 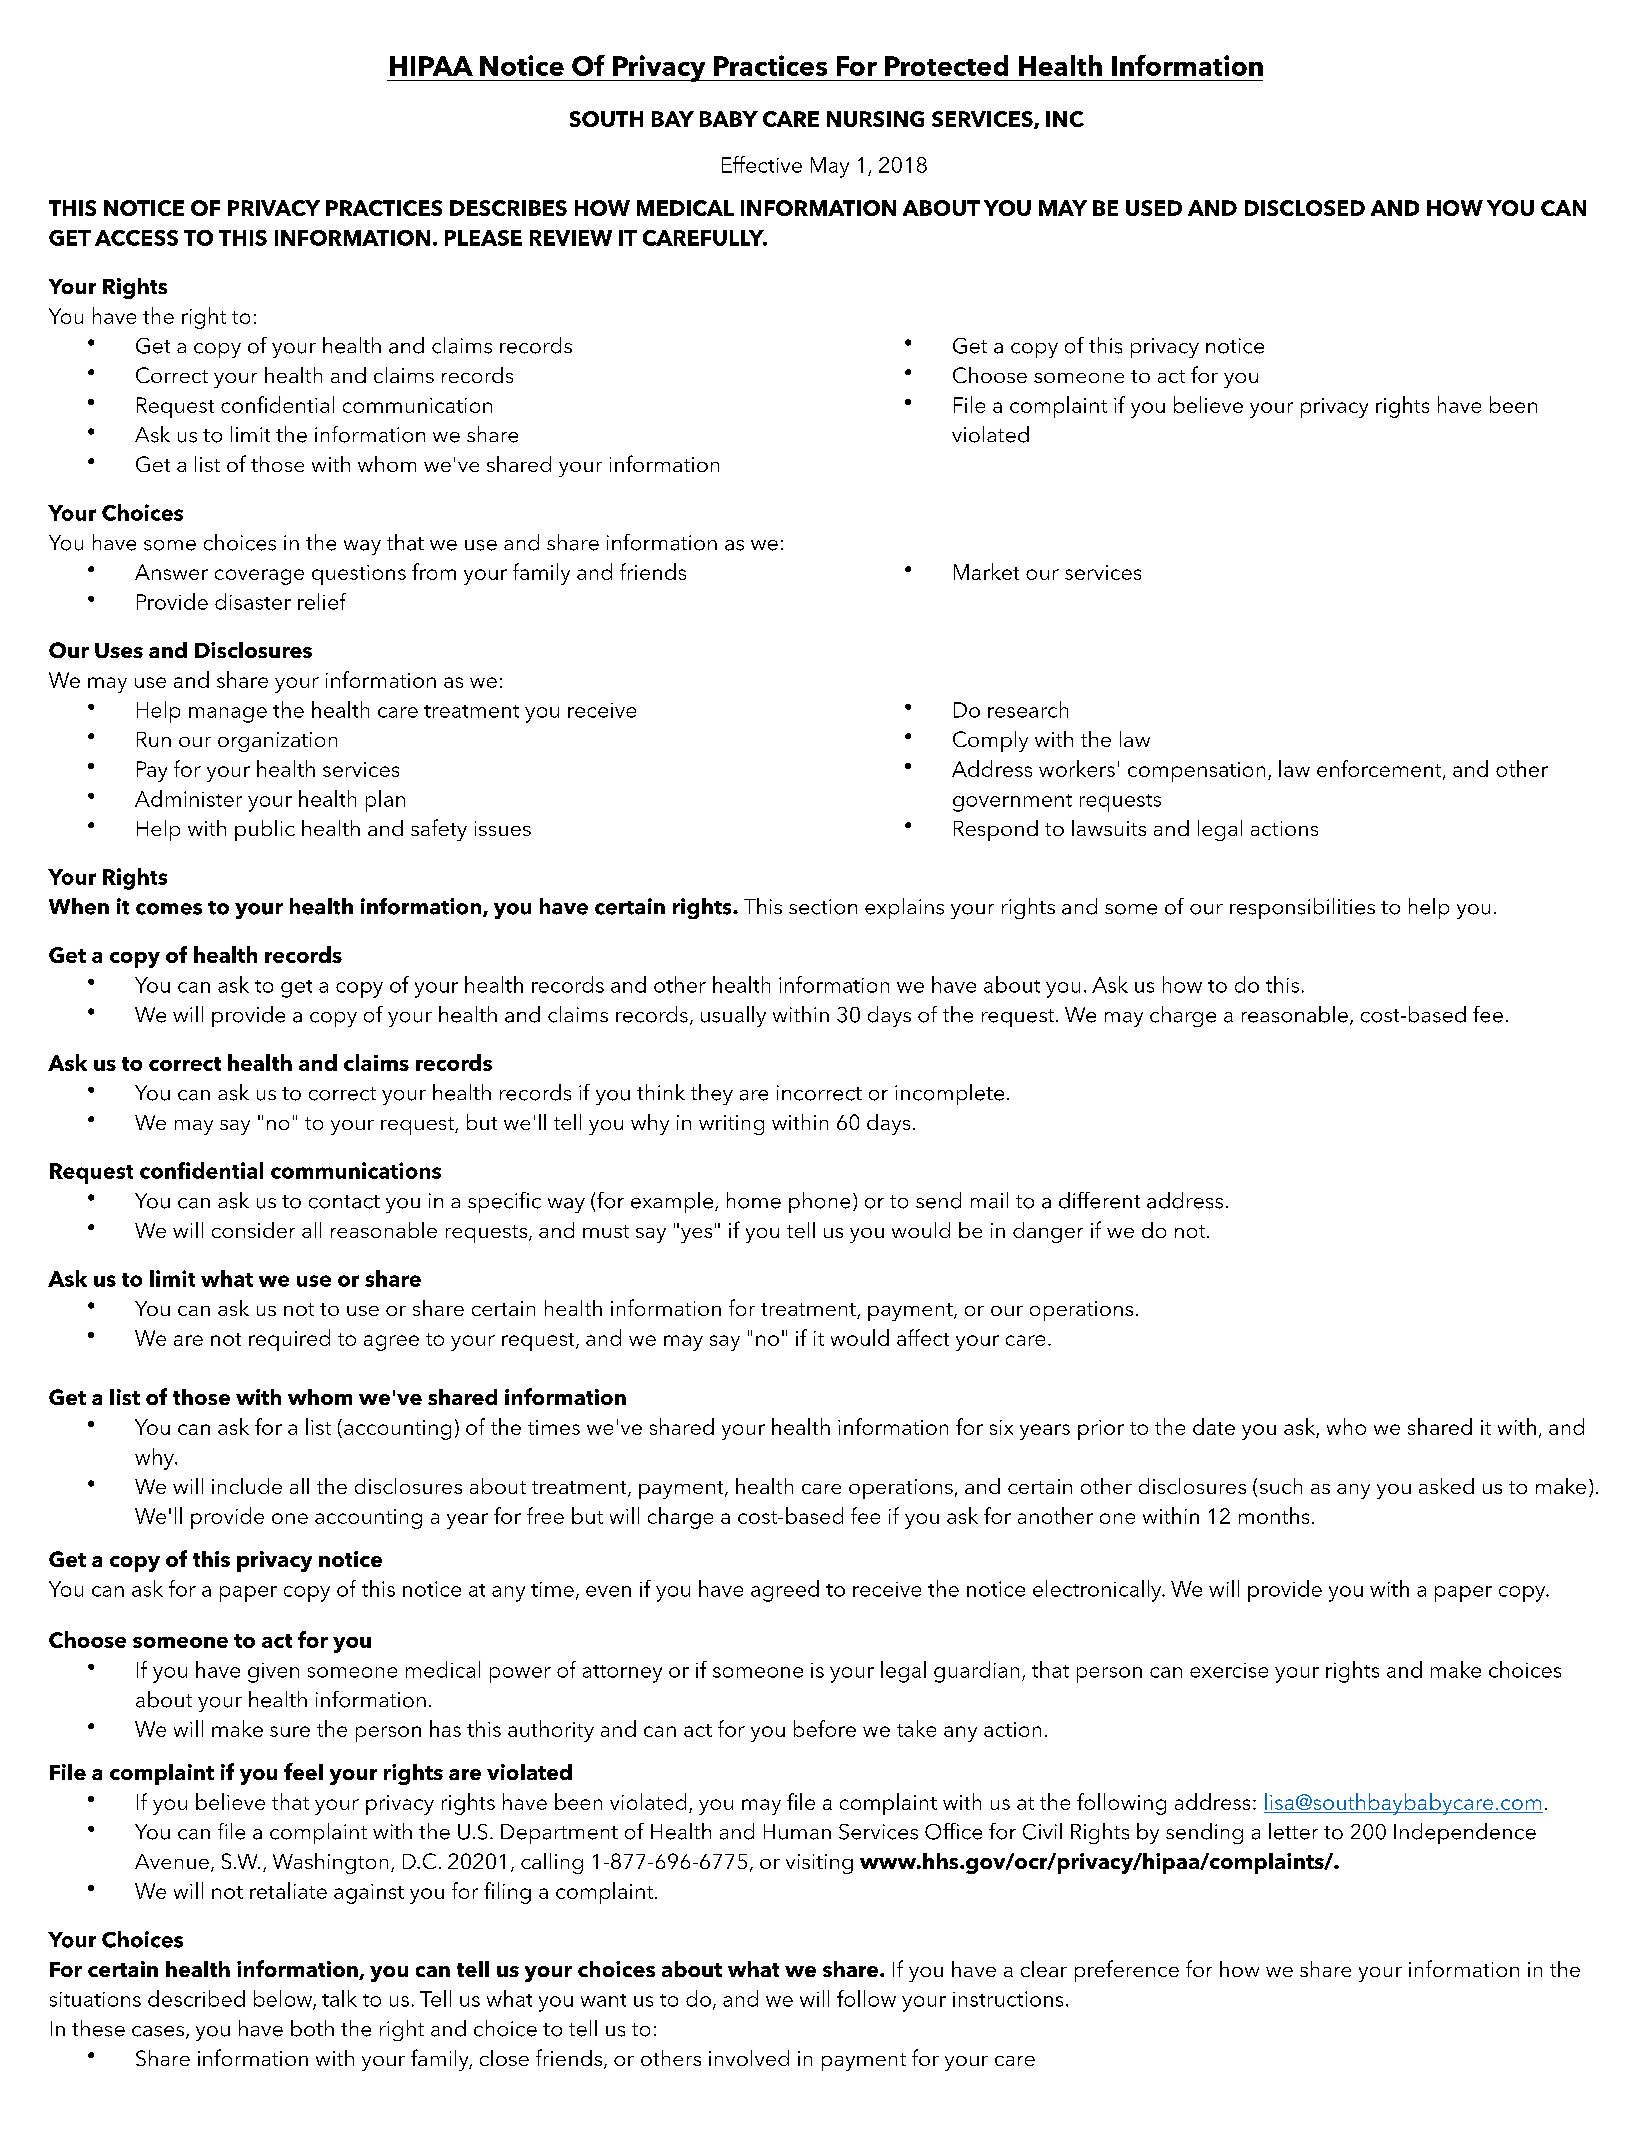 I want to click on before, so click(x=825, y=1728).
